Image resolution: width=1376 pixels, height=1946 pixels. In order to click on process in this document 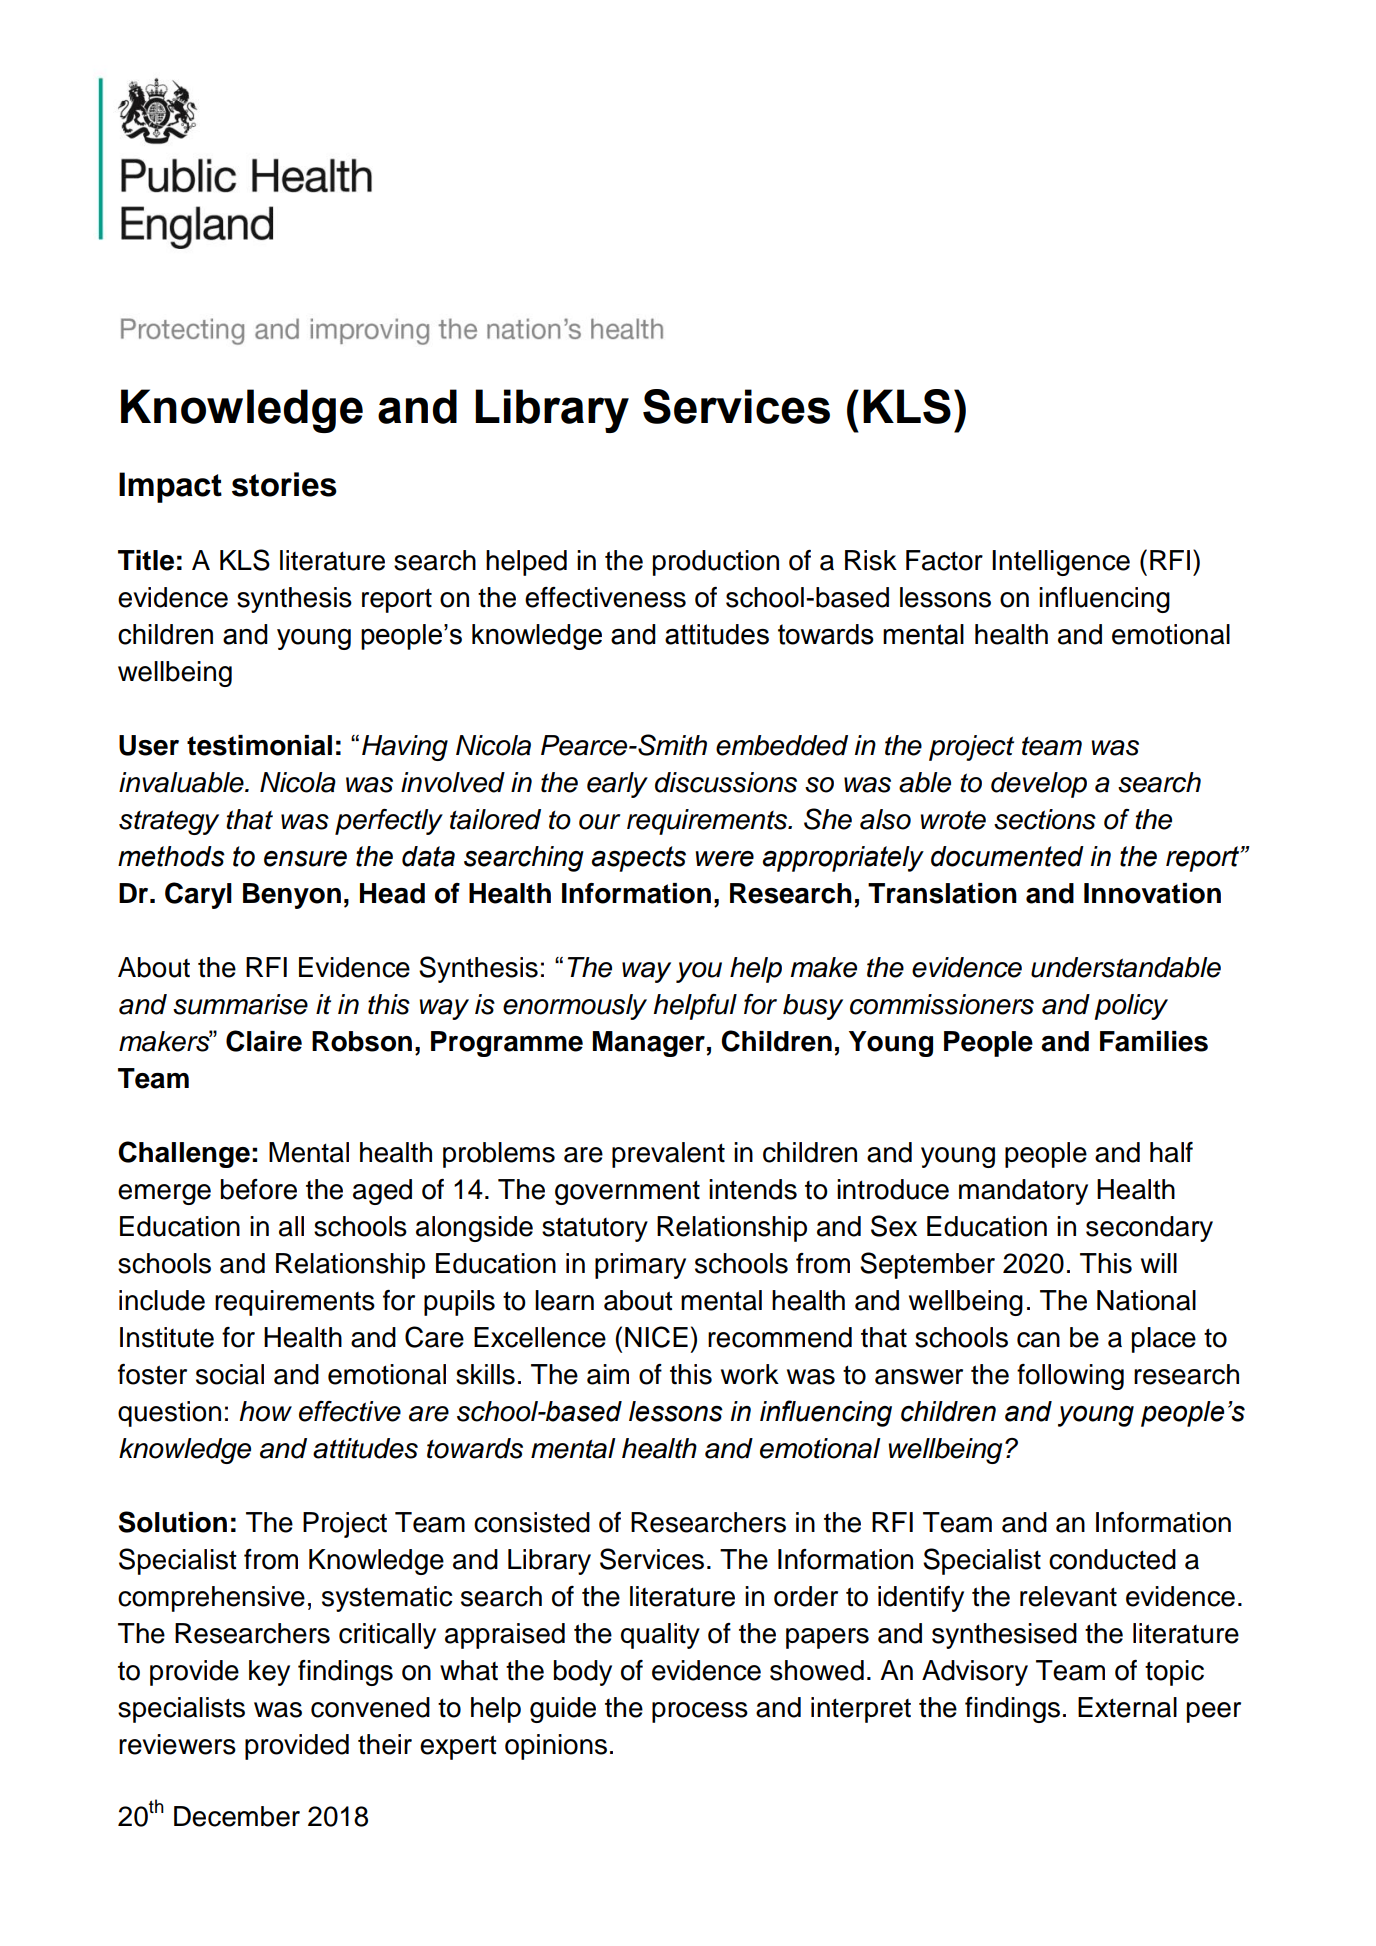, I will do `click(700, 1712)`.
